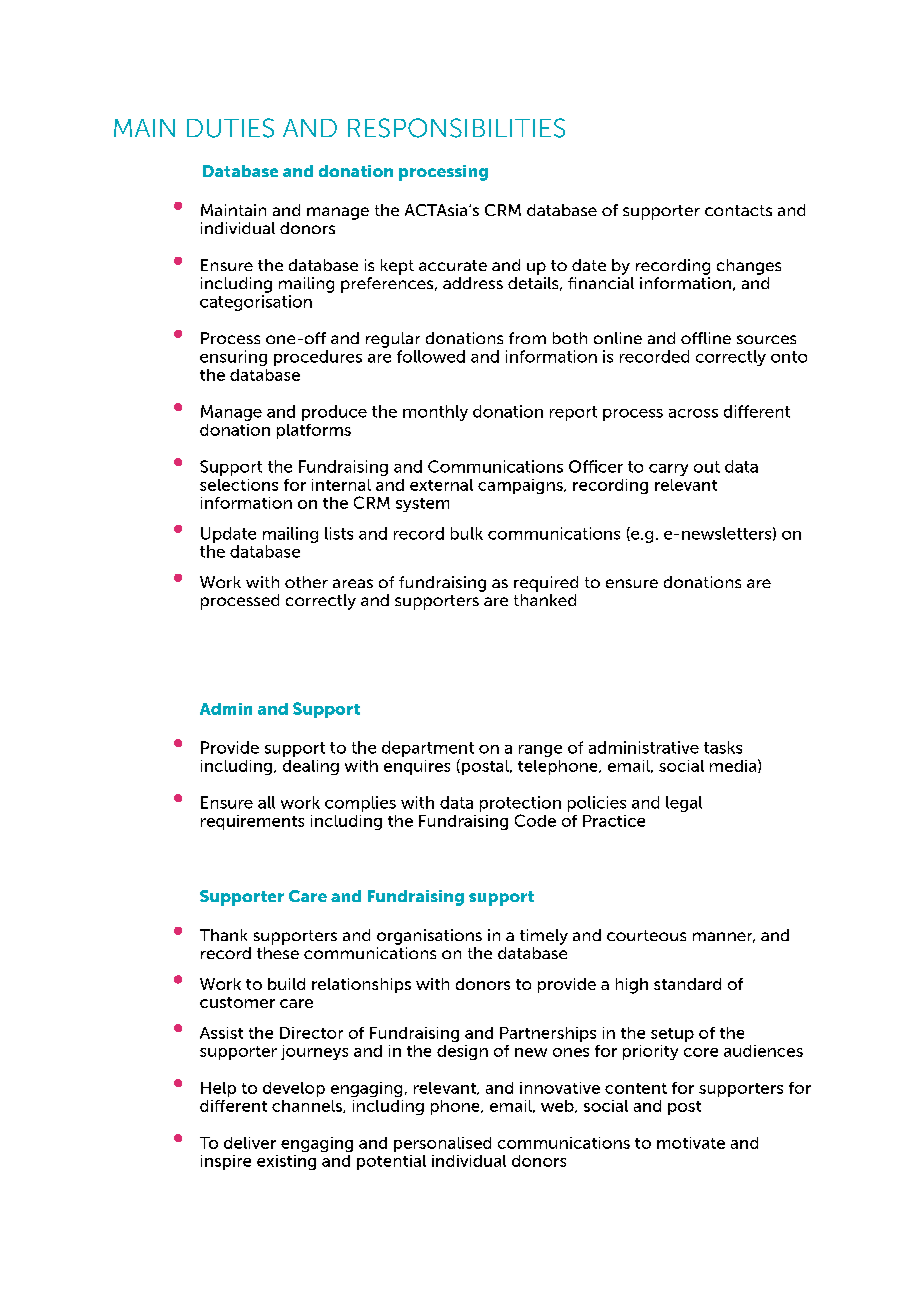 The width and height of the image is (924, 1308). I want to click on other, so click(306, 582).
